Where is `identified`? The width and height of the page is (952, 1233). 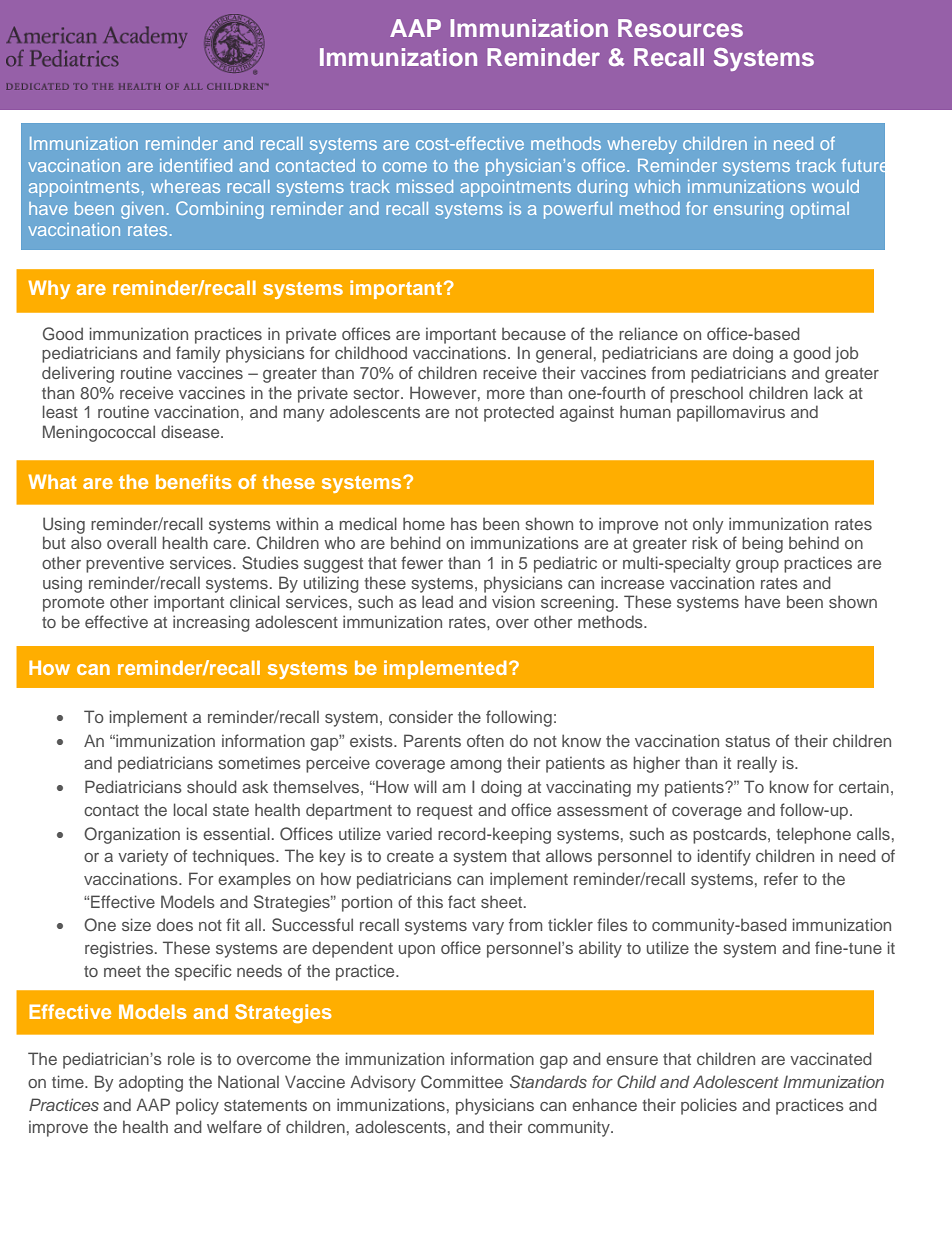
identified is located at coordinates (196, 165).
